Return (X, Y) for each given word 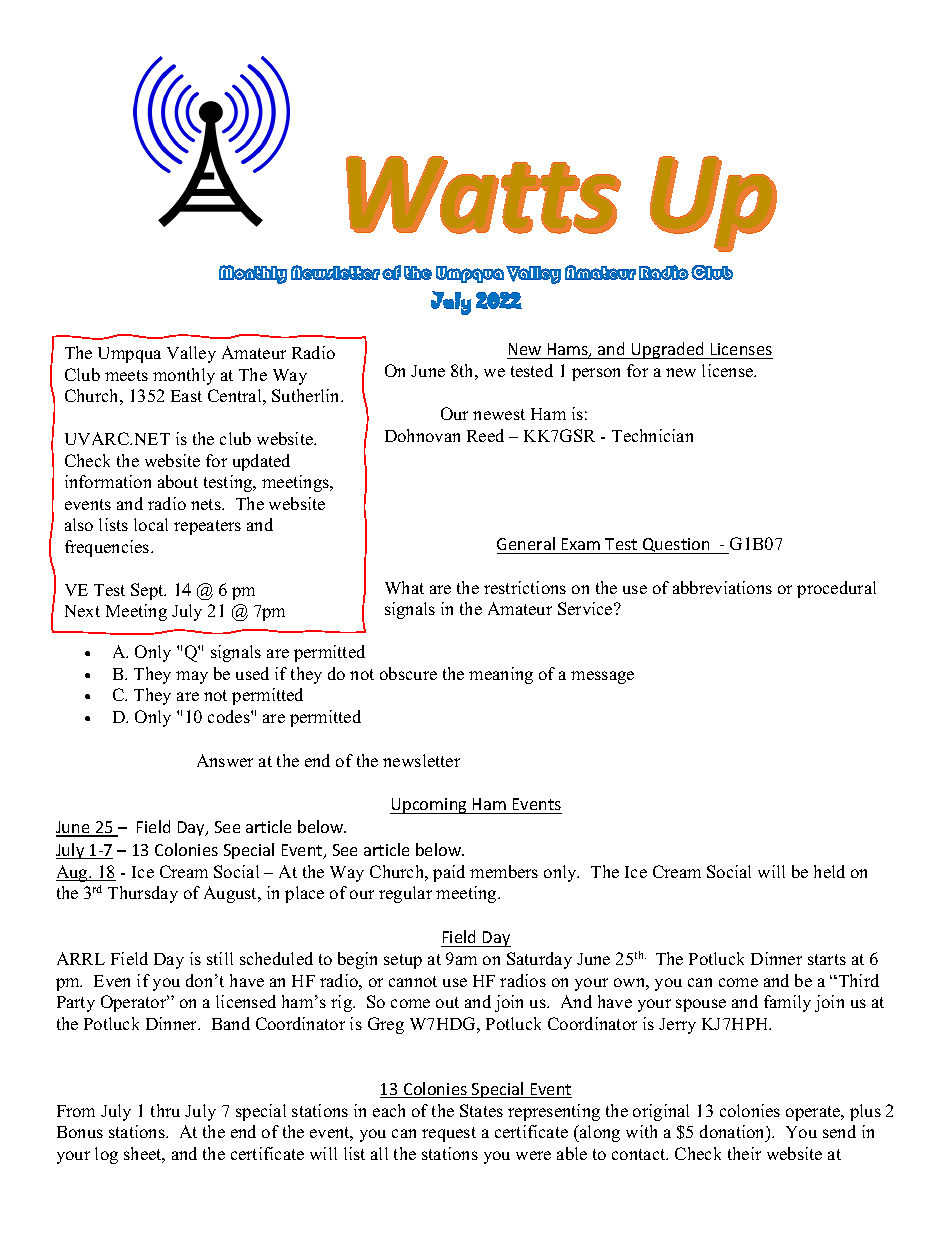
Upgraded (668, 350)
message (602, 677)
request (449, 1134)
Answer (225, 760)
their (744, 1153)
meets (126, 375)
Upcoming (430, 806)
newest (499, 414)
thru (165, 1110)
